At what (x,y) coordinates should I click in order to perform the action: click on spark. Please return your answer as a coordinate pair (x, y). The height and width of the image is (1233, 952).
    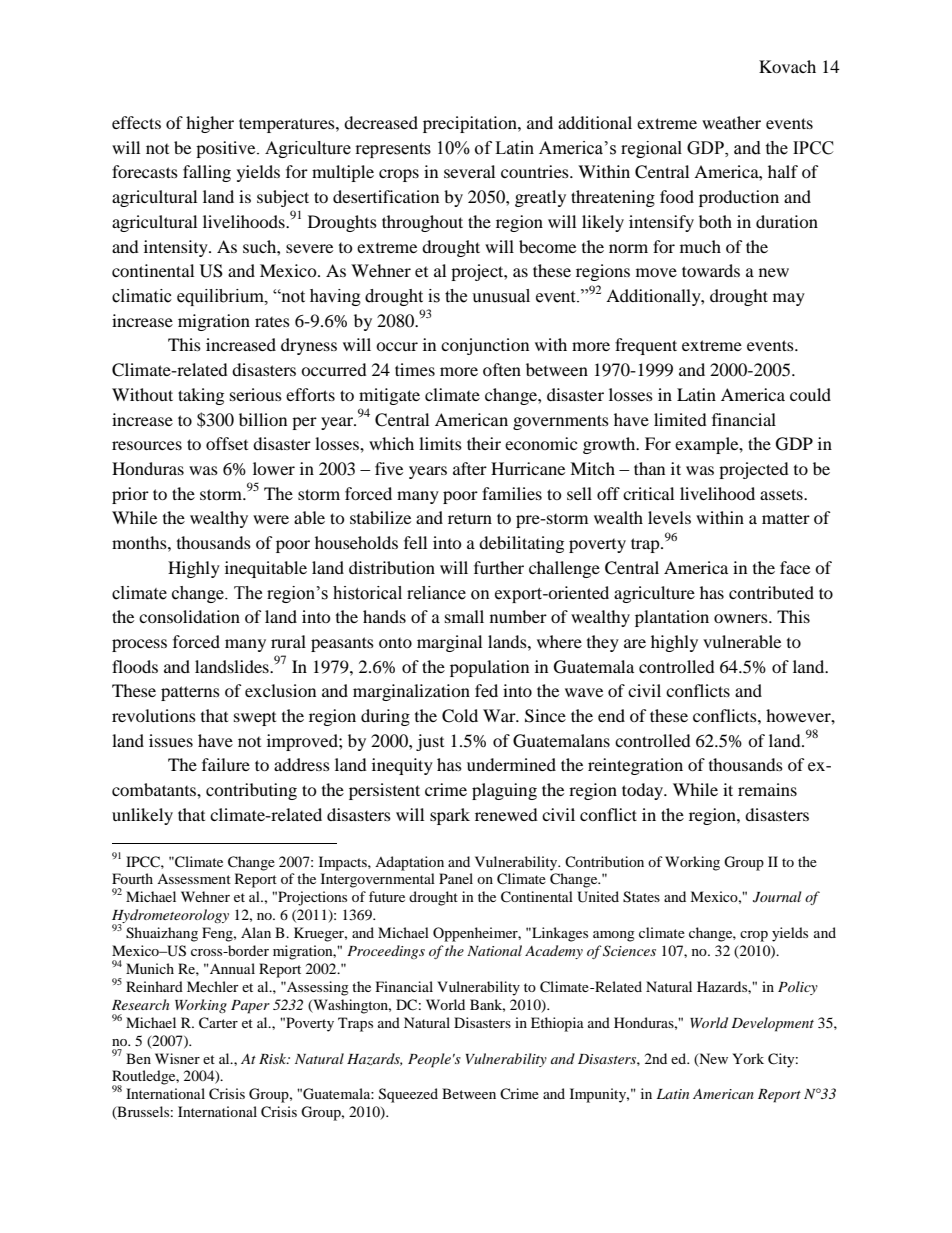
    Looking at the image, I should click on (450, 816).
